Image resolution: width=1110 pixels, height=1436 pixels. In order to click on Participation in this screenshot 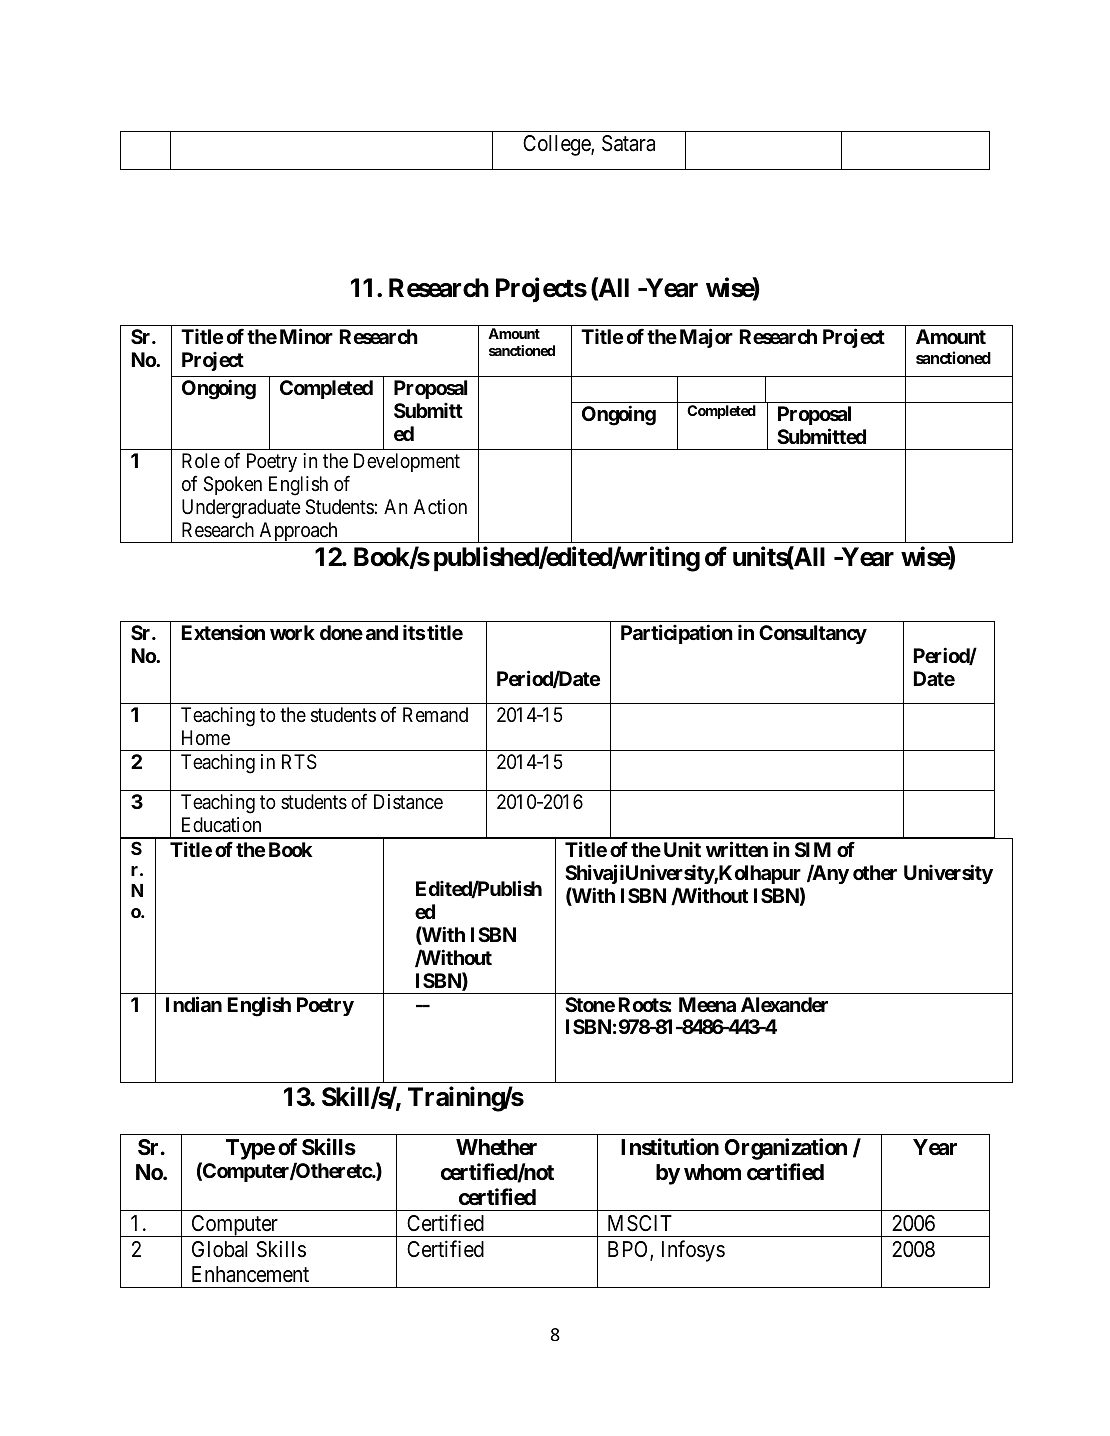, I will do `click(677, 634)`.
